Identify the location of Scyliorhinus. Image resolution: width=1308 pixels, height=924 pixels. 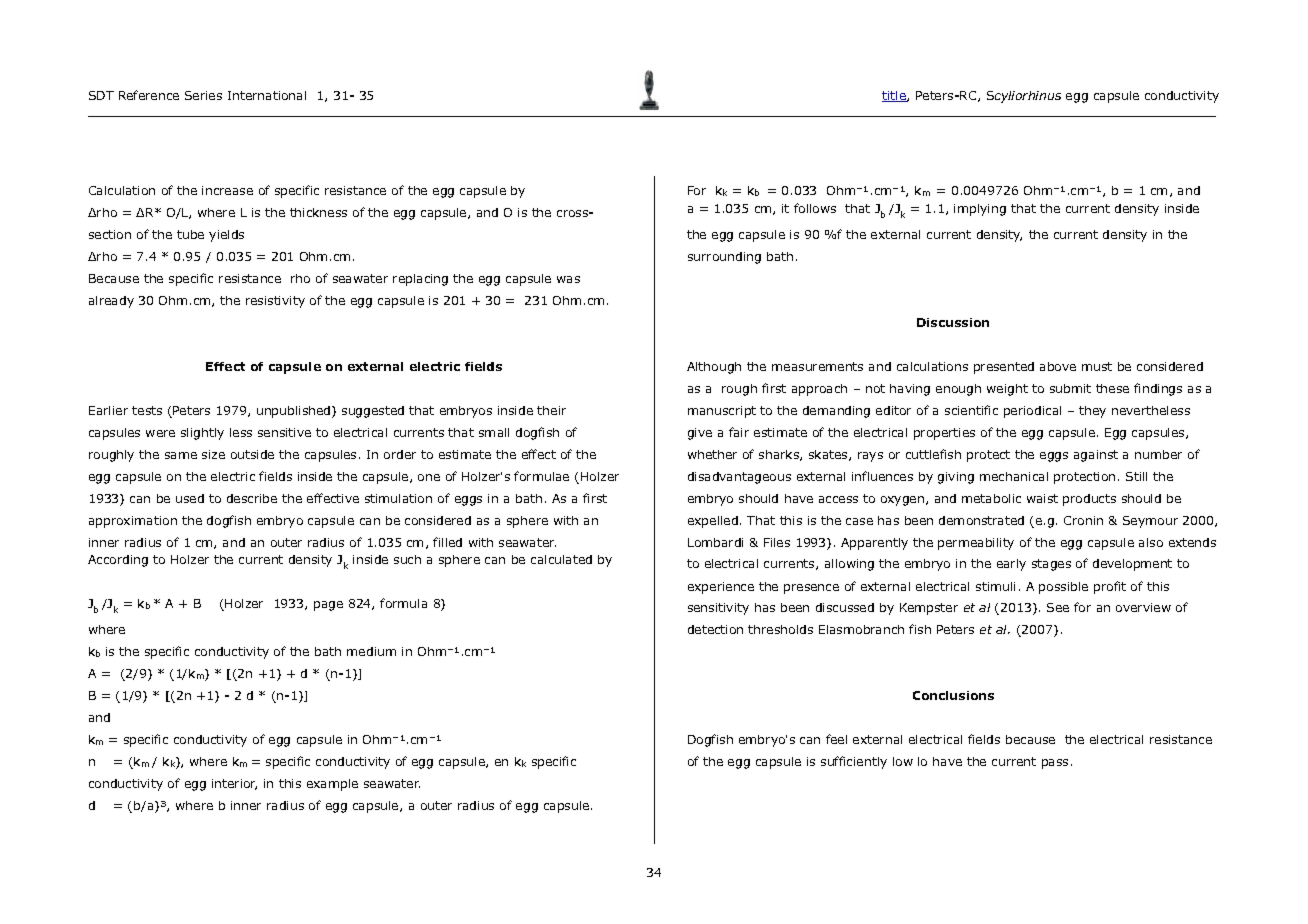
(1024, 97).
